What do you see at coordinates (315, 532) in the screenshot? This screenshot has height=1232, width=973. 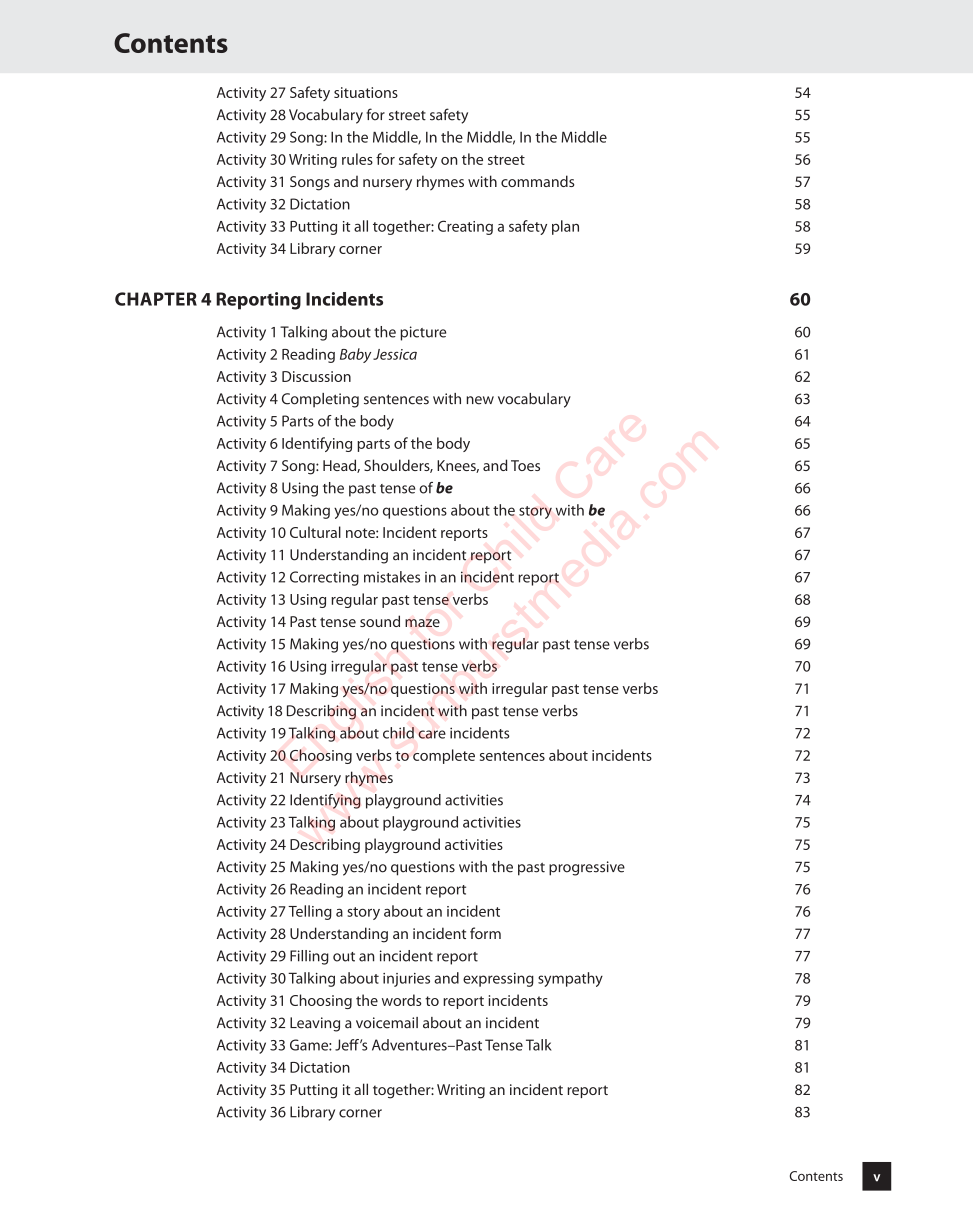 I see `Cultural` at bounding box center [315, 532].
